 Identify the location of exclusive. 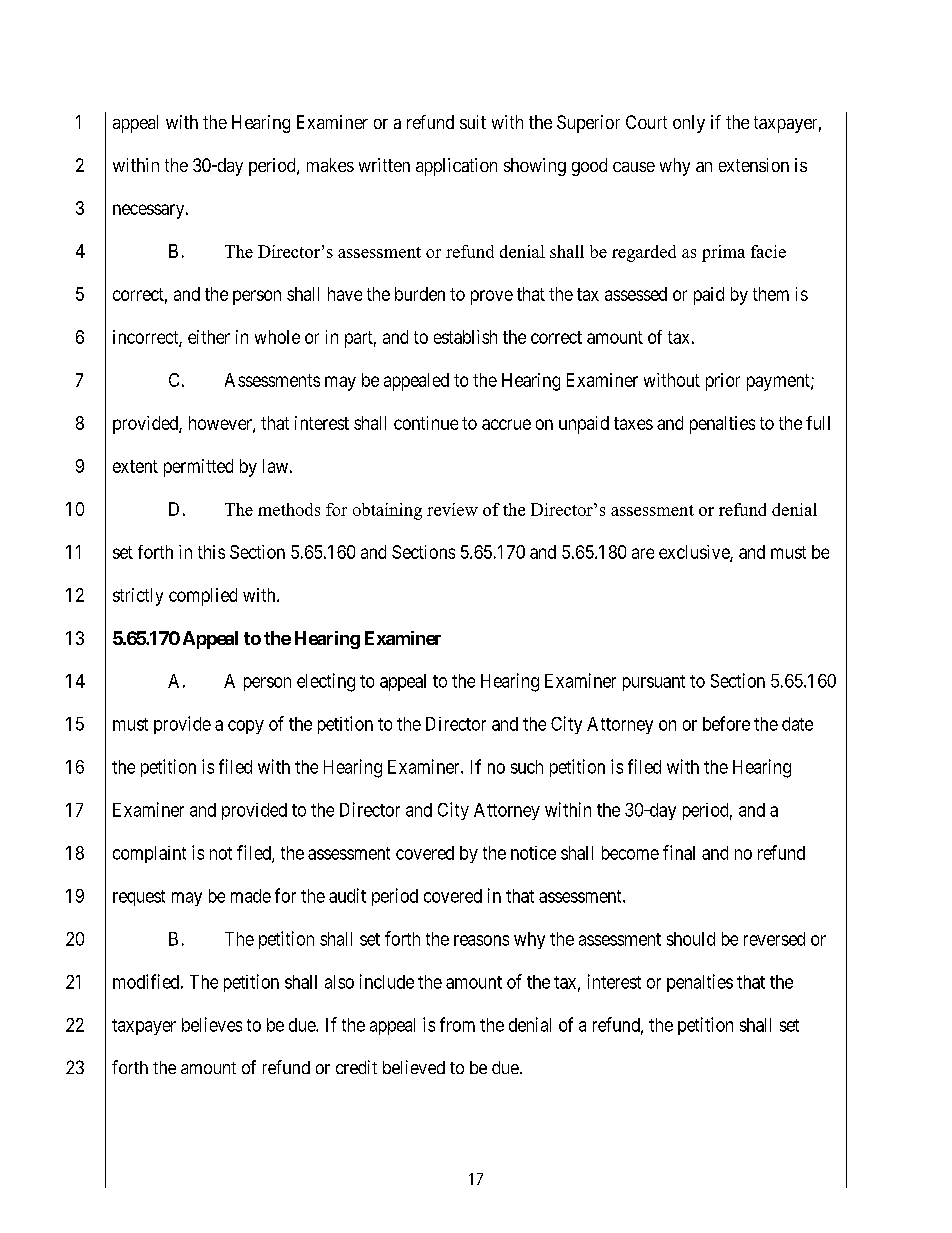
(695, 553).
